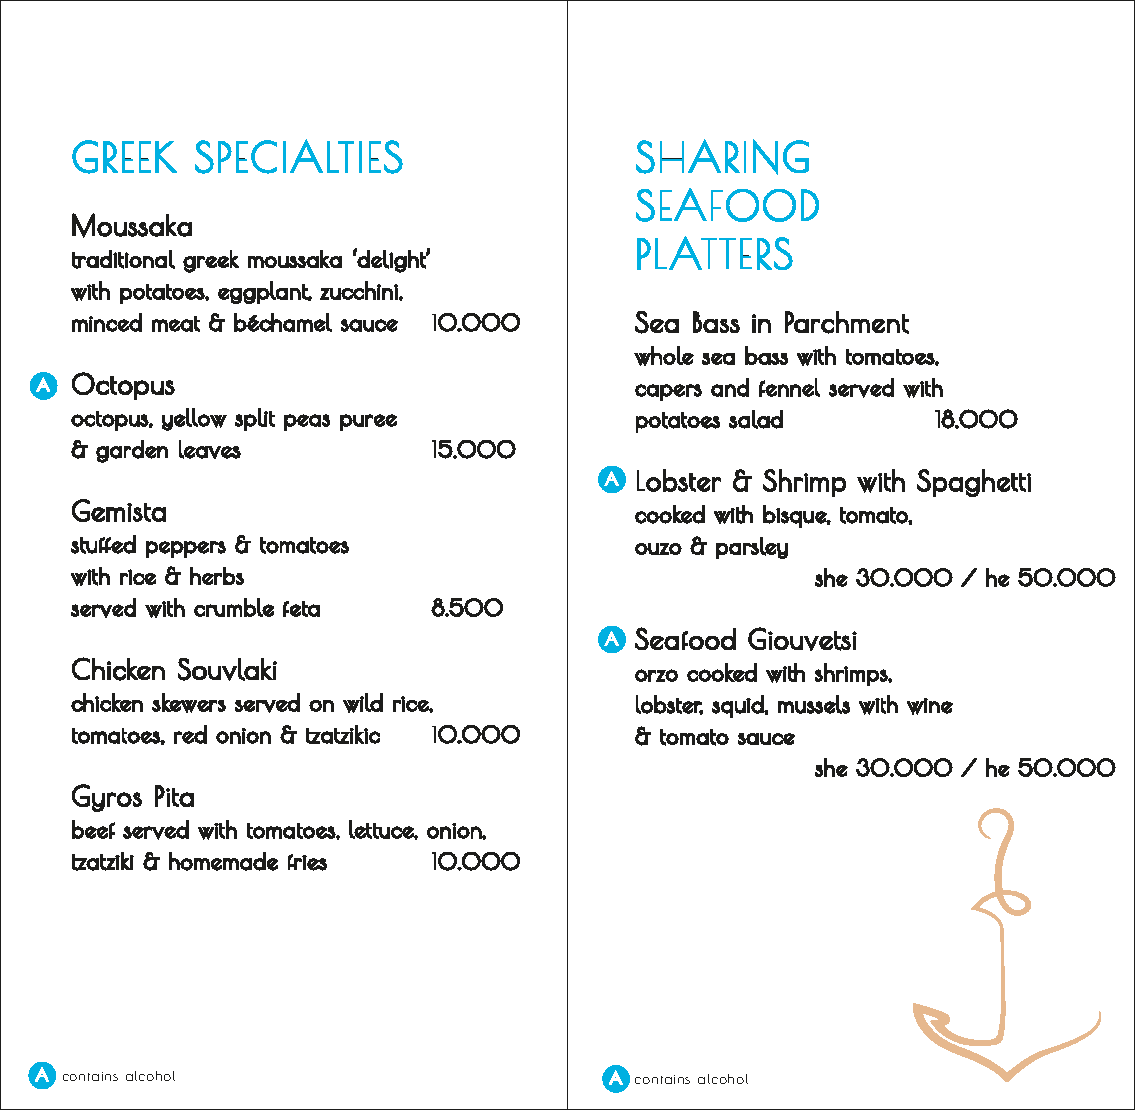 This page has width=1135, height=1110. Describe the element at coordinates (974, 483) in the page. I see `Spaghetti` at that location.
